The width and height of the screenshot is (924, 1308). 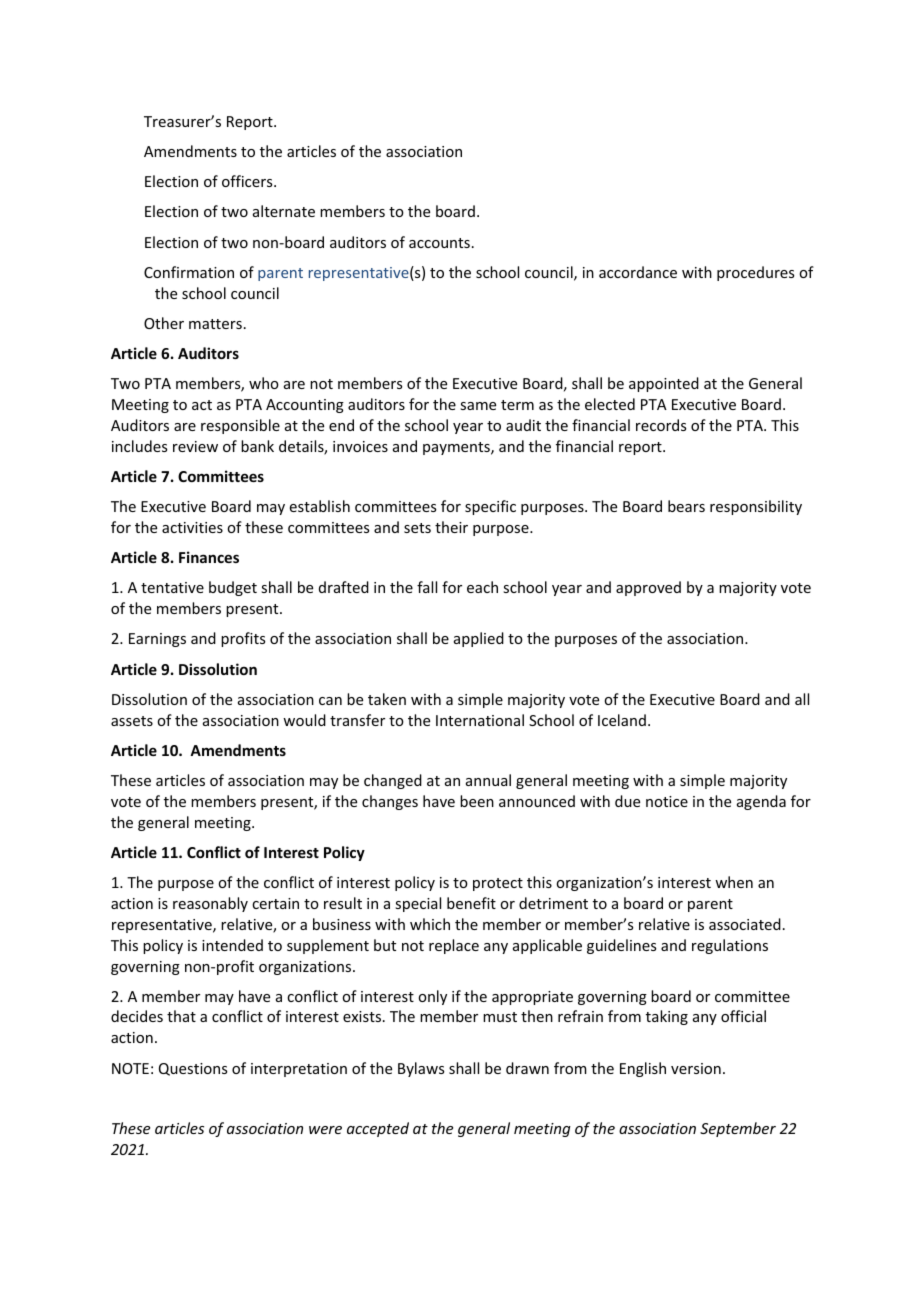 What do you see at coordinates (210, 904) in the screenshot?
I see `reasonably` at bounding box center [210, 904].
